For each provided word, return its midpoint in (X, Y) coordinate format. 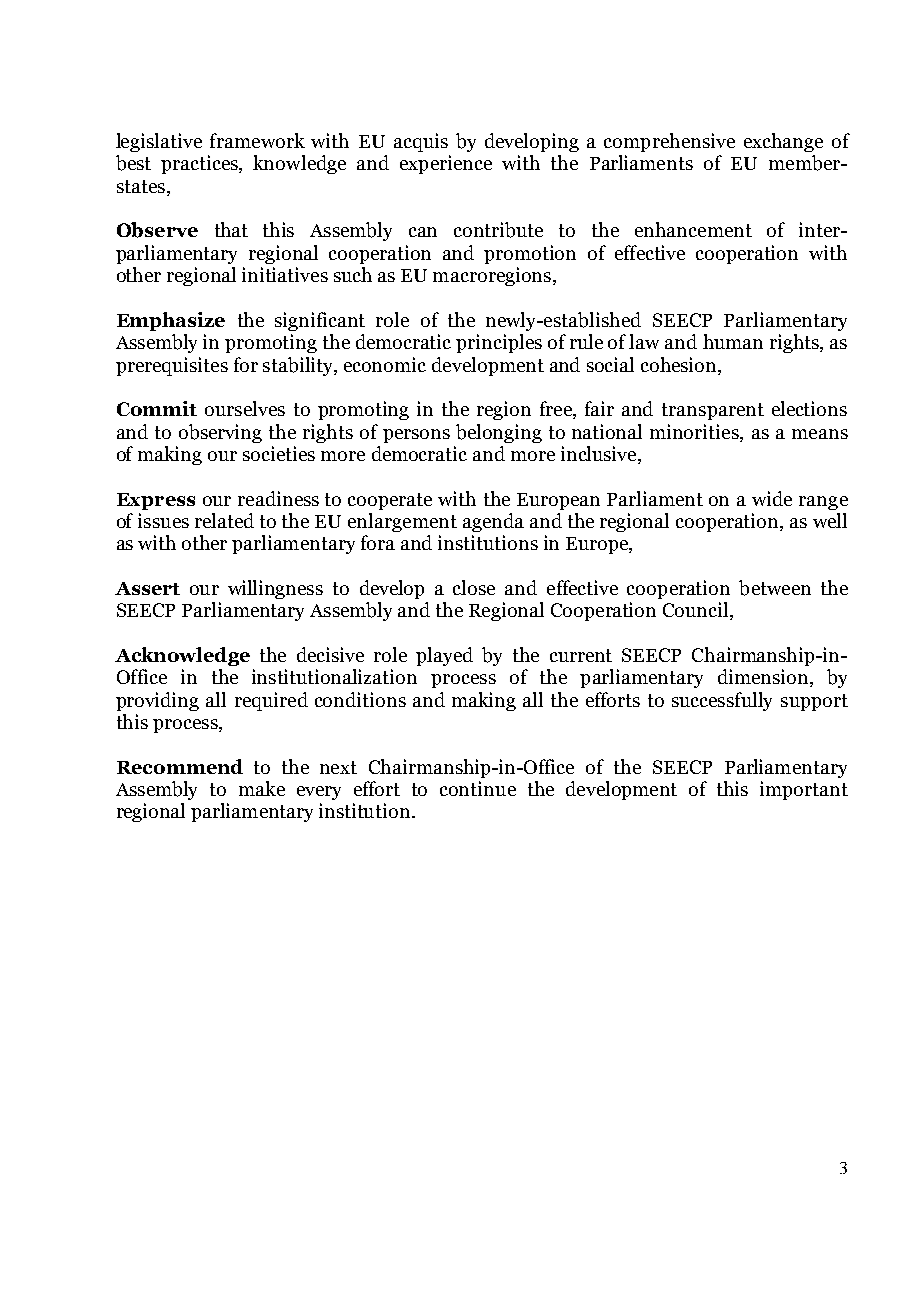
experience (446, 164)
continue (478, 788)
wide (772, 498)
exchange (783, 142)
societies (279, 453)
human (733, 341)
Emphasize (171, 321)
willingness (275, 589)
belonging (499, 433)
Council (697, 611)
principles (499, 343)
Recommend (180, 766)
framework (257, 140)
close (474, 587)
